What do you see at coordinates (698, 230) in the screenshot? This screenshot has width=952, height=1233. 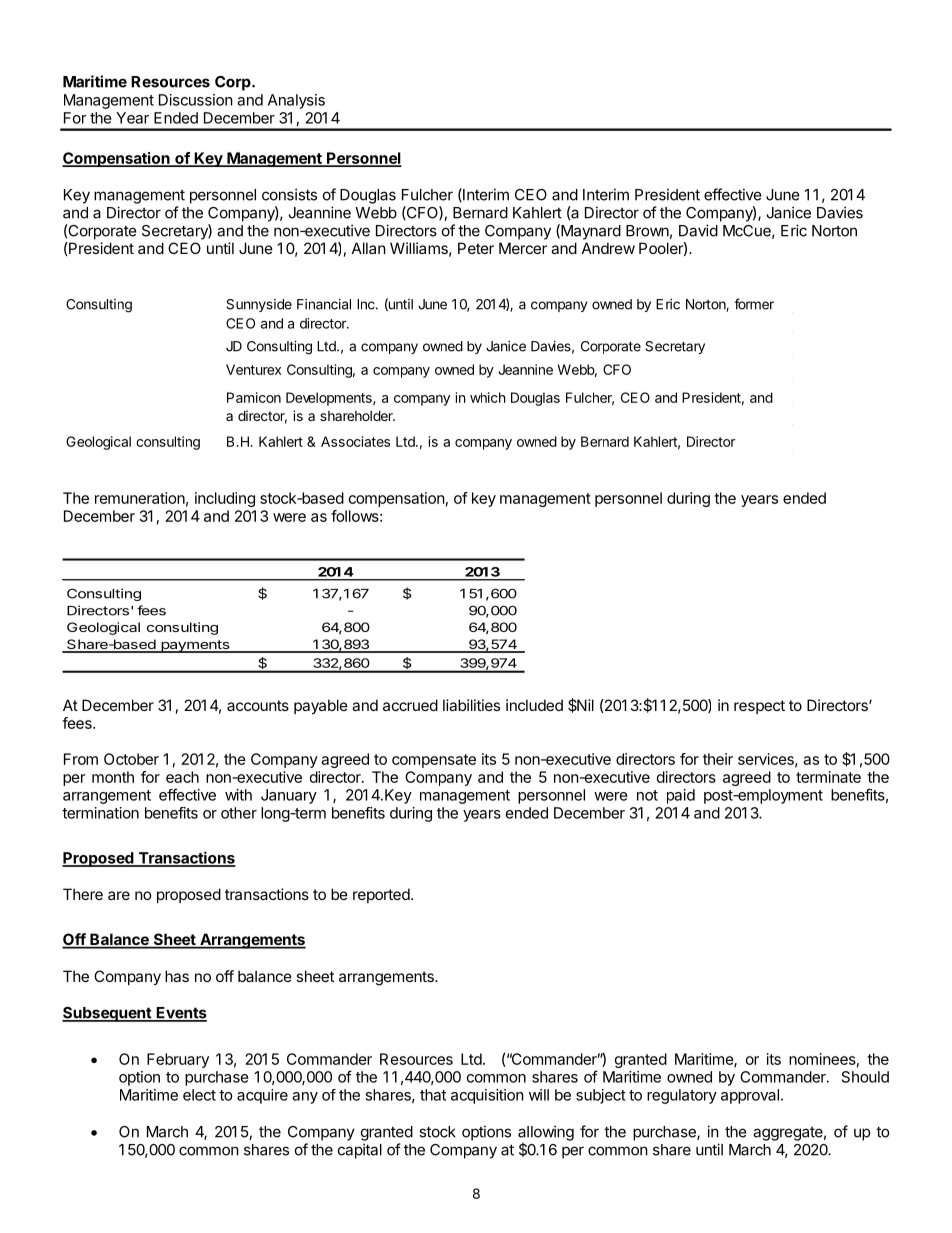 I see `David` at bounding box center [698, 230].
